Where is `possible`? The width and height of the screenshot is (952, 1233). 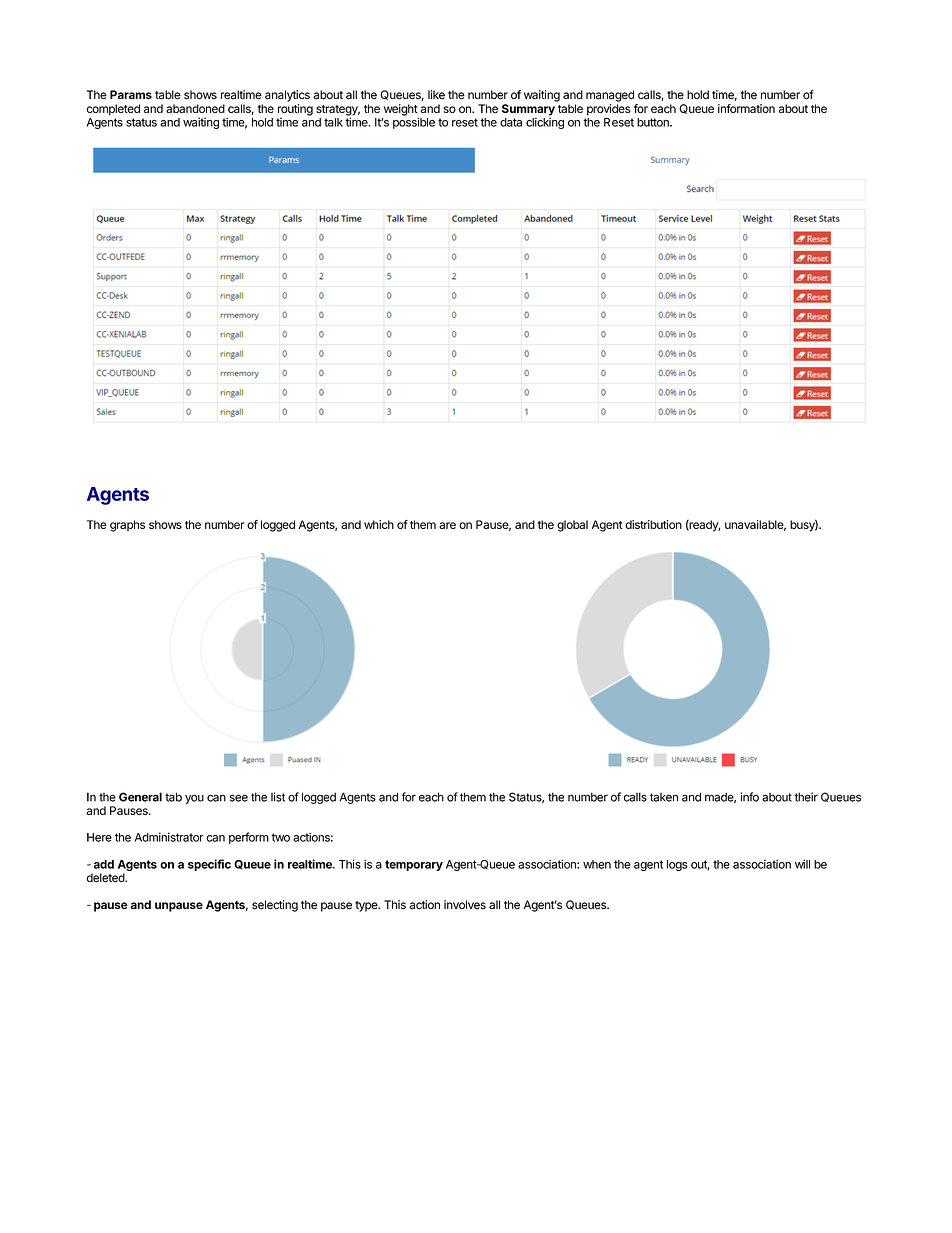
possible is located at coordinates (414, 123).
